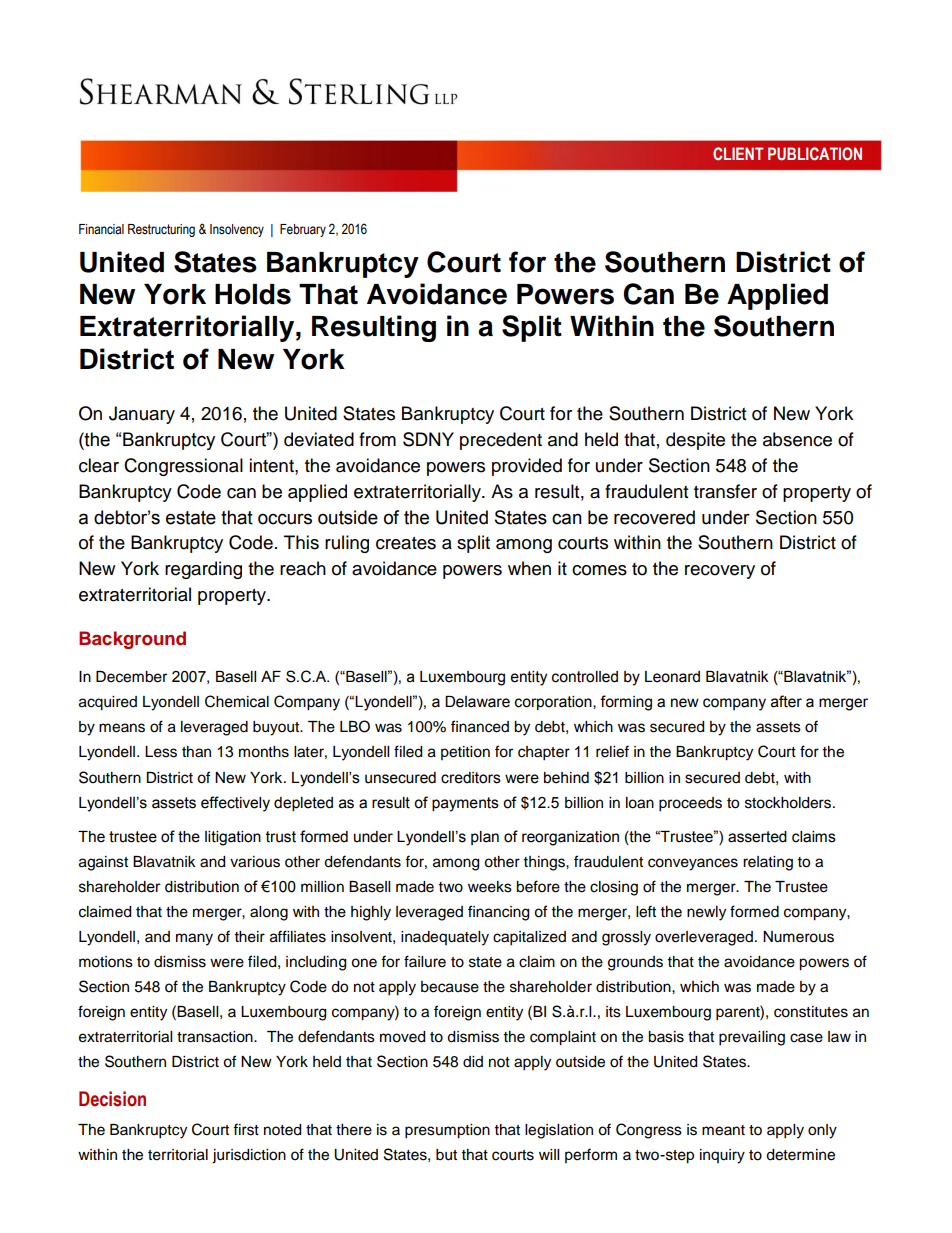  What do you see at coordinates (723, 1130) in the document?
I see `meant` at bounding box center [723, 1130].
